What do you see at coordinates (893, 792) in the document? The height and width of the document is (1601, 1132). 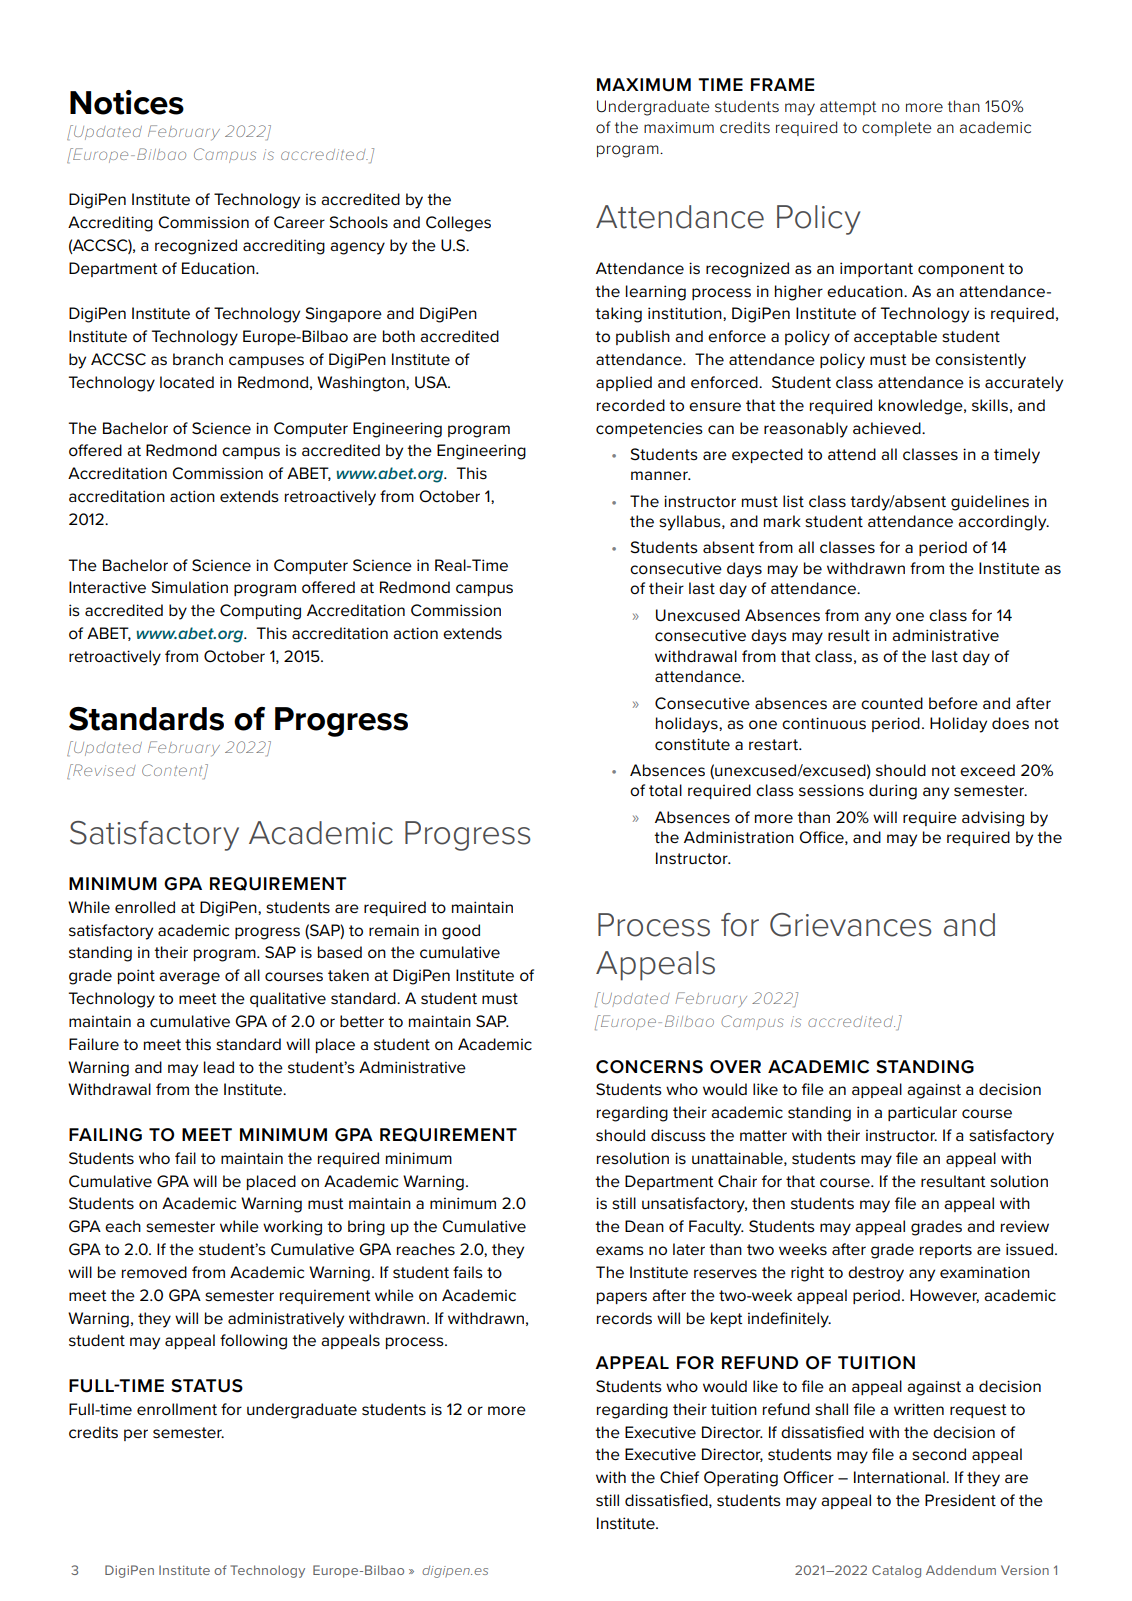 I see `during` at bounding box center [893, 792].
